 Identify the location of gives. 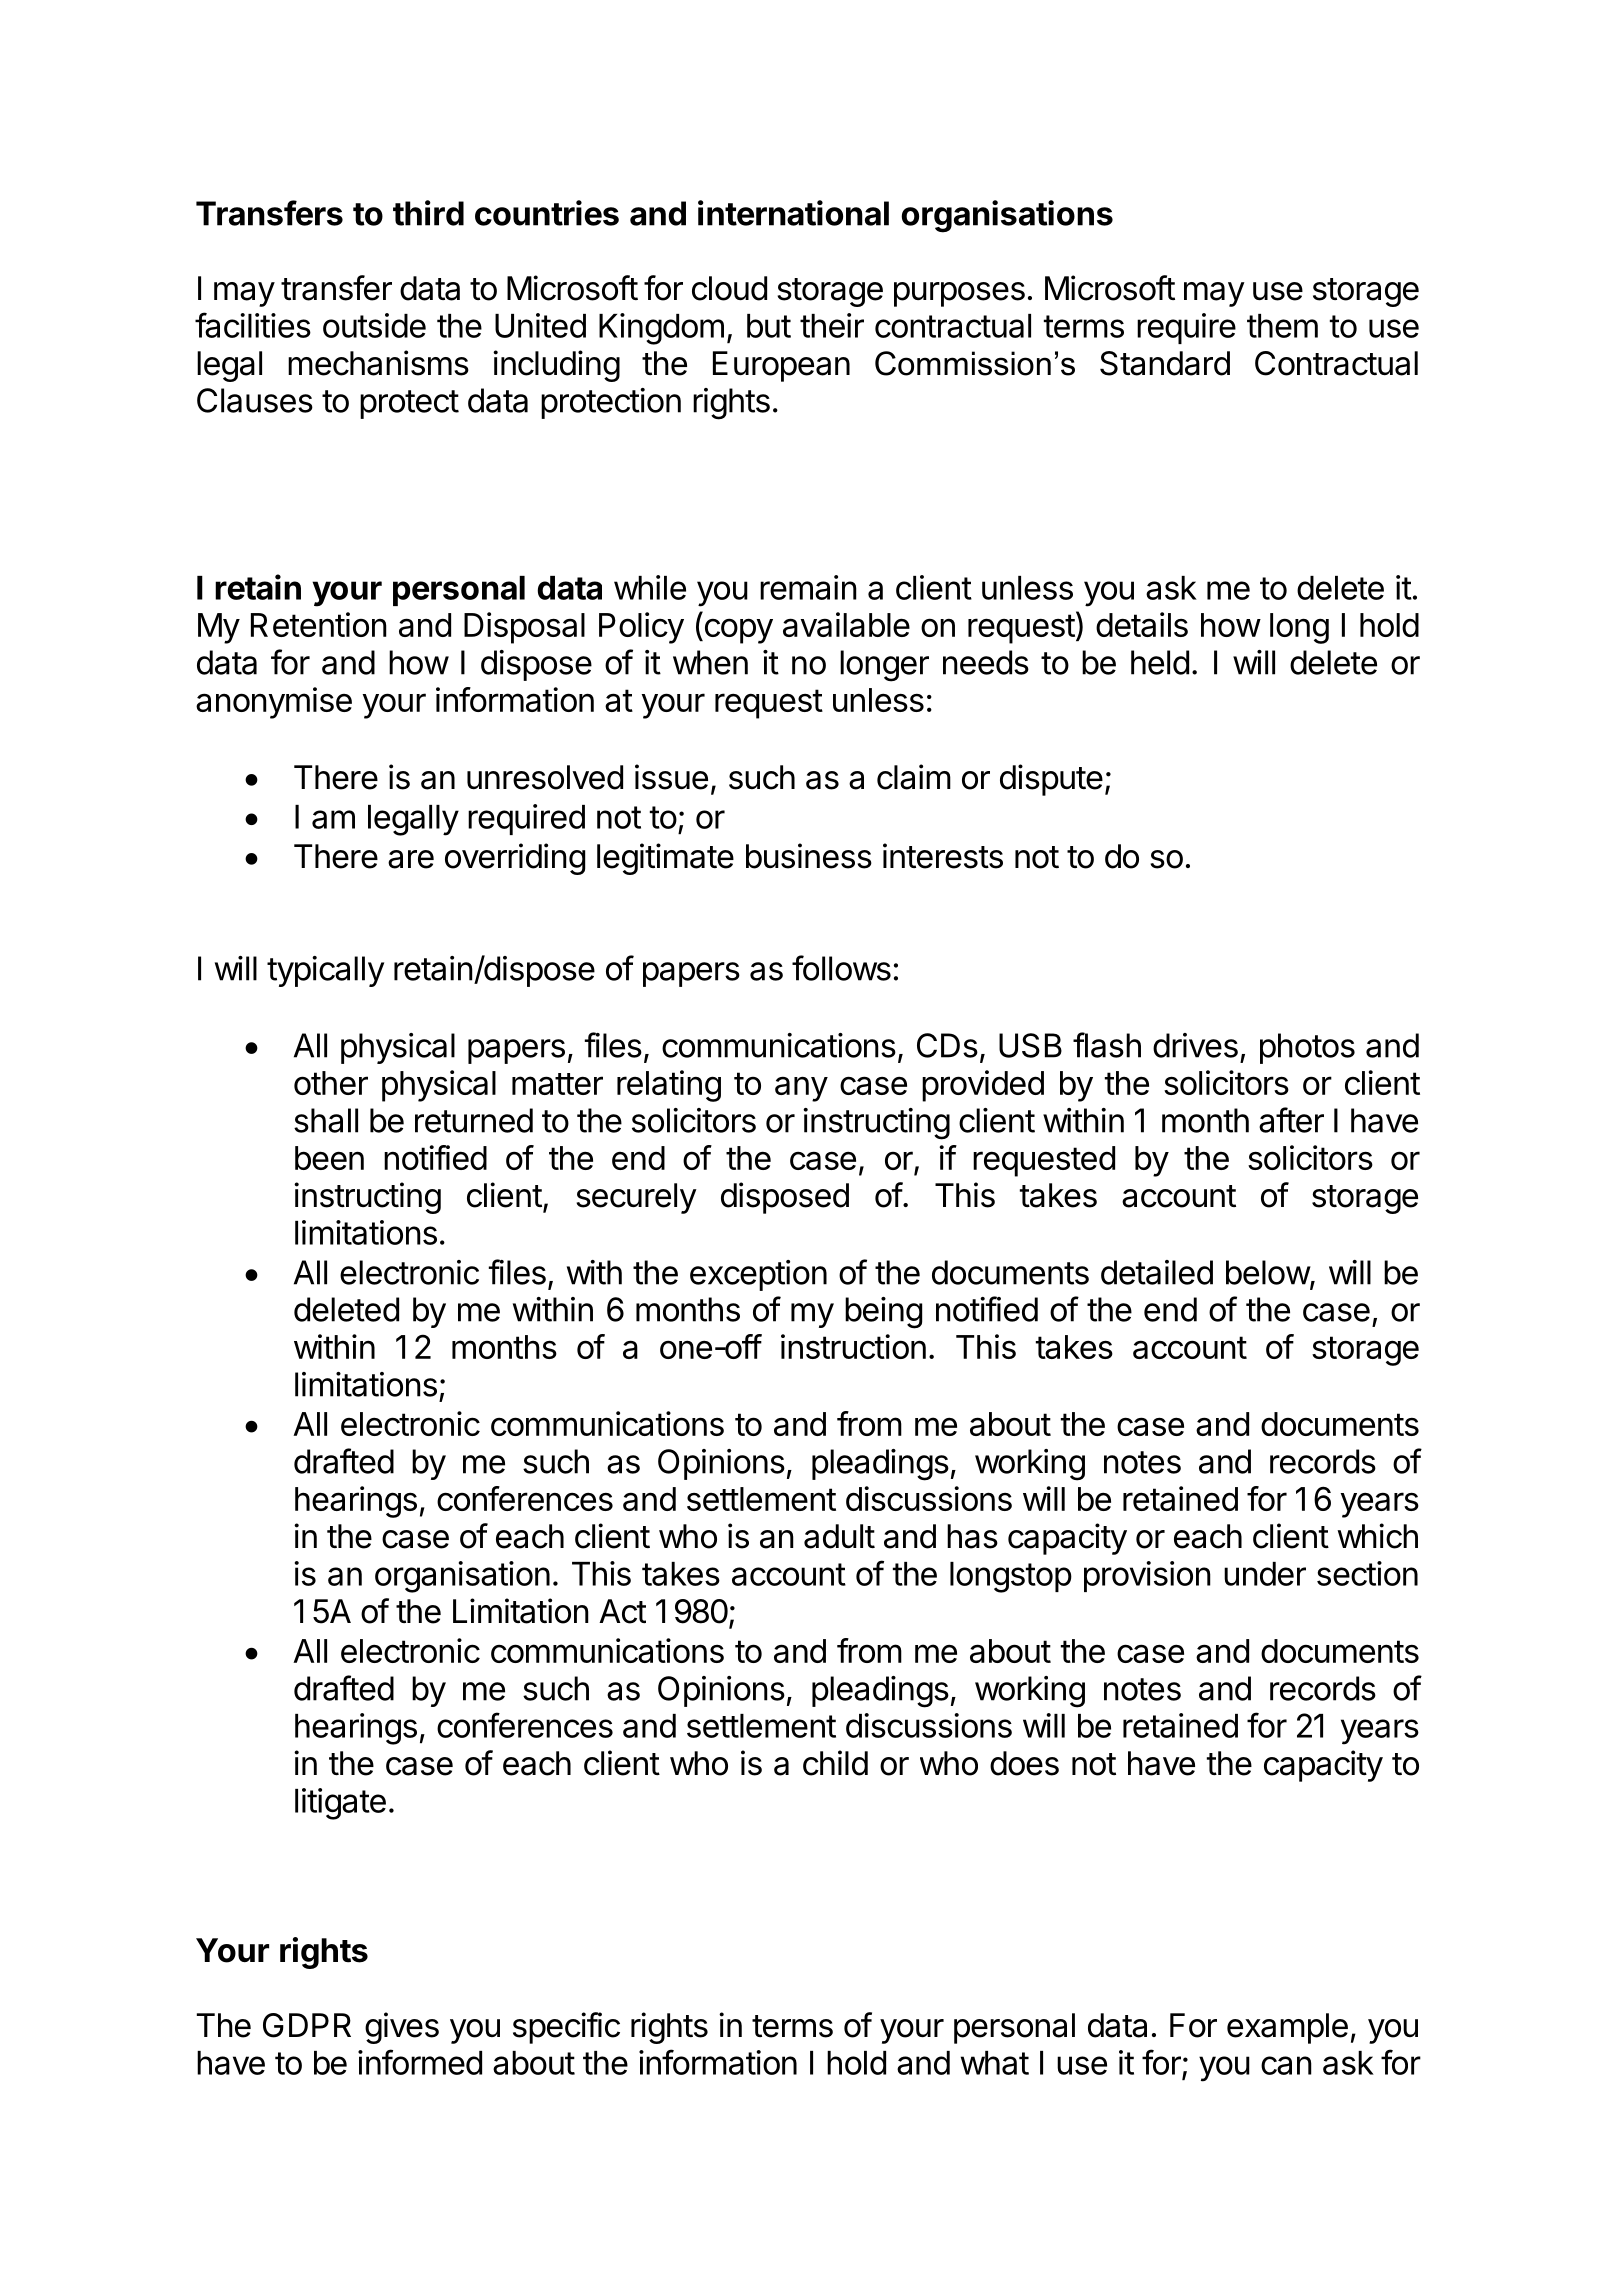
(402, 2028).
